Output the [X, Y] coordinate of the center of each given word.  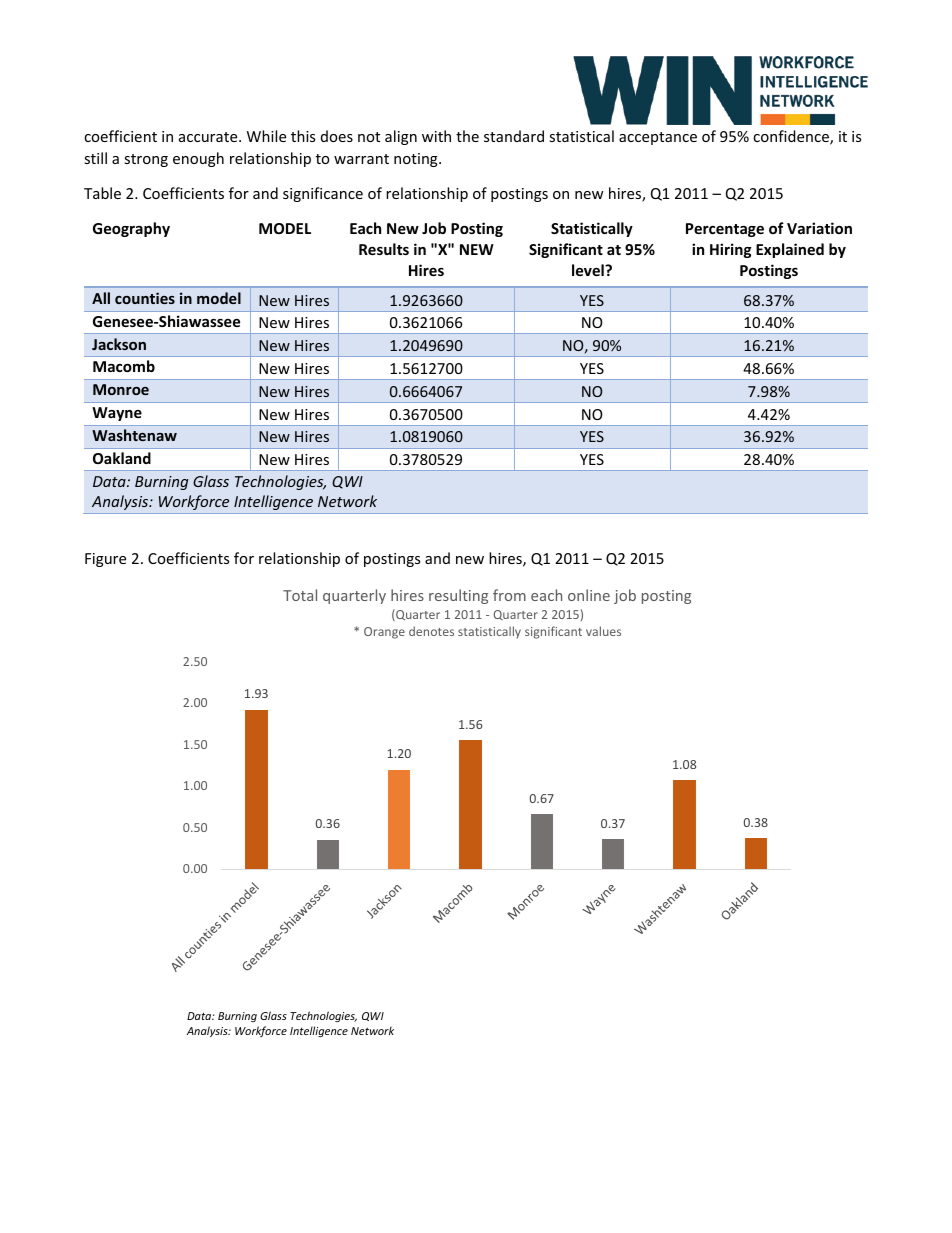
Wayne [117, 414]
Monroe [121, 389]
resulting [458, 596]
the [467, 136]
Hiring [731, 250]
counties [145, 298]
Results [384, 249]
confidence [792, 137]
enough [198, 159]
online [589, 595]
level [589, 270]
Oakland [122, 458]
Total [300, 595]
